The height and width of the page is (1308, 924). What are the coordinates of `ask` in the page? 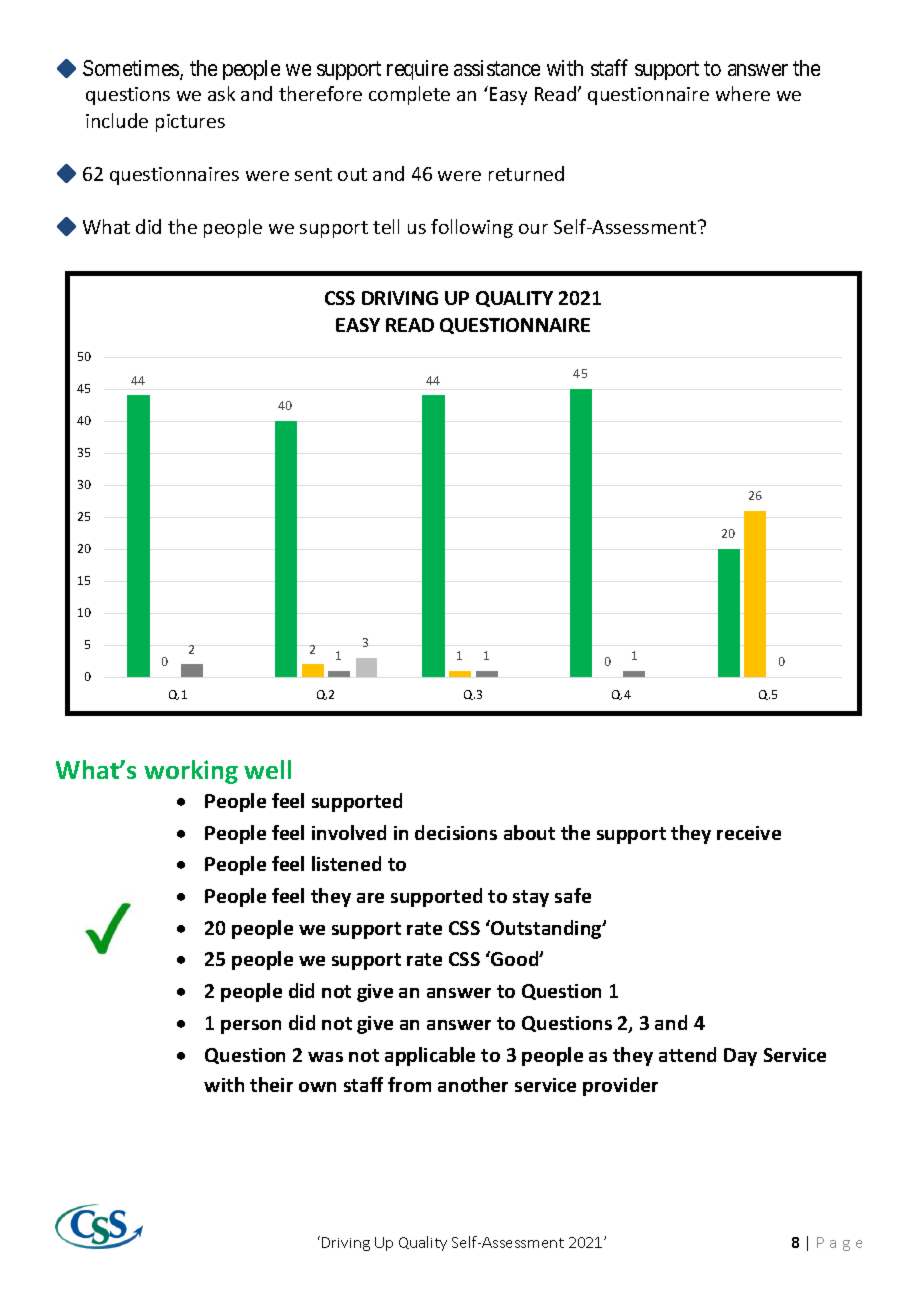 It's located at (221, 93).
